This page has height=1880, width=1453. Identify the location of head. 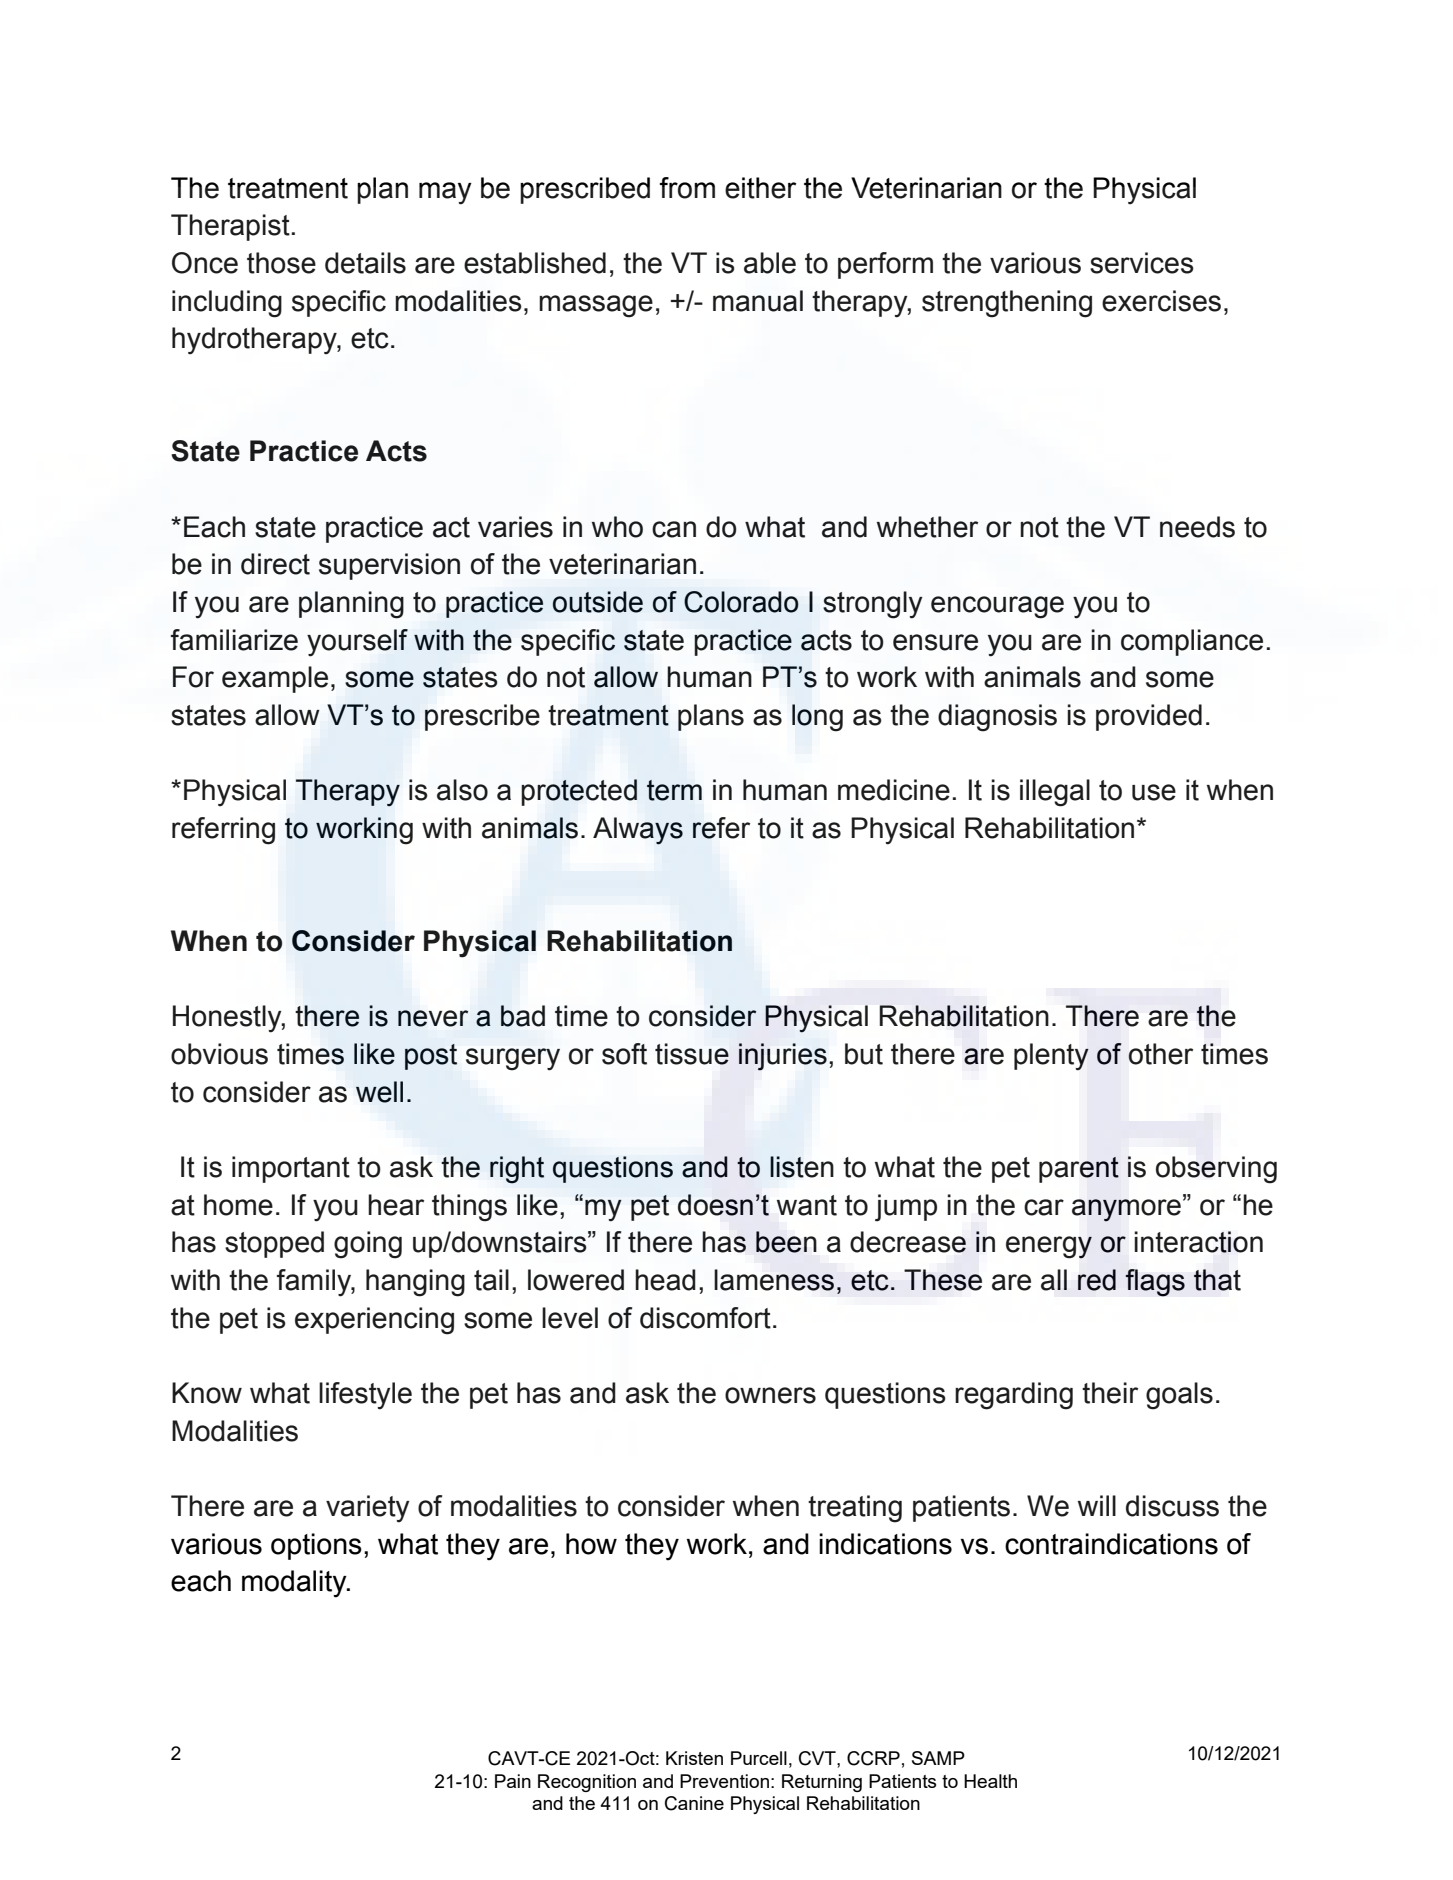
(665, 1280).
